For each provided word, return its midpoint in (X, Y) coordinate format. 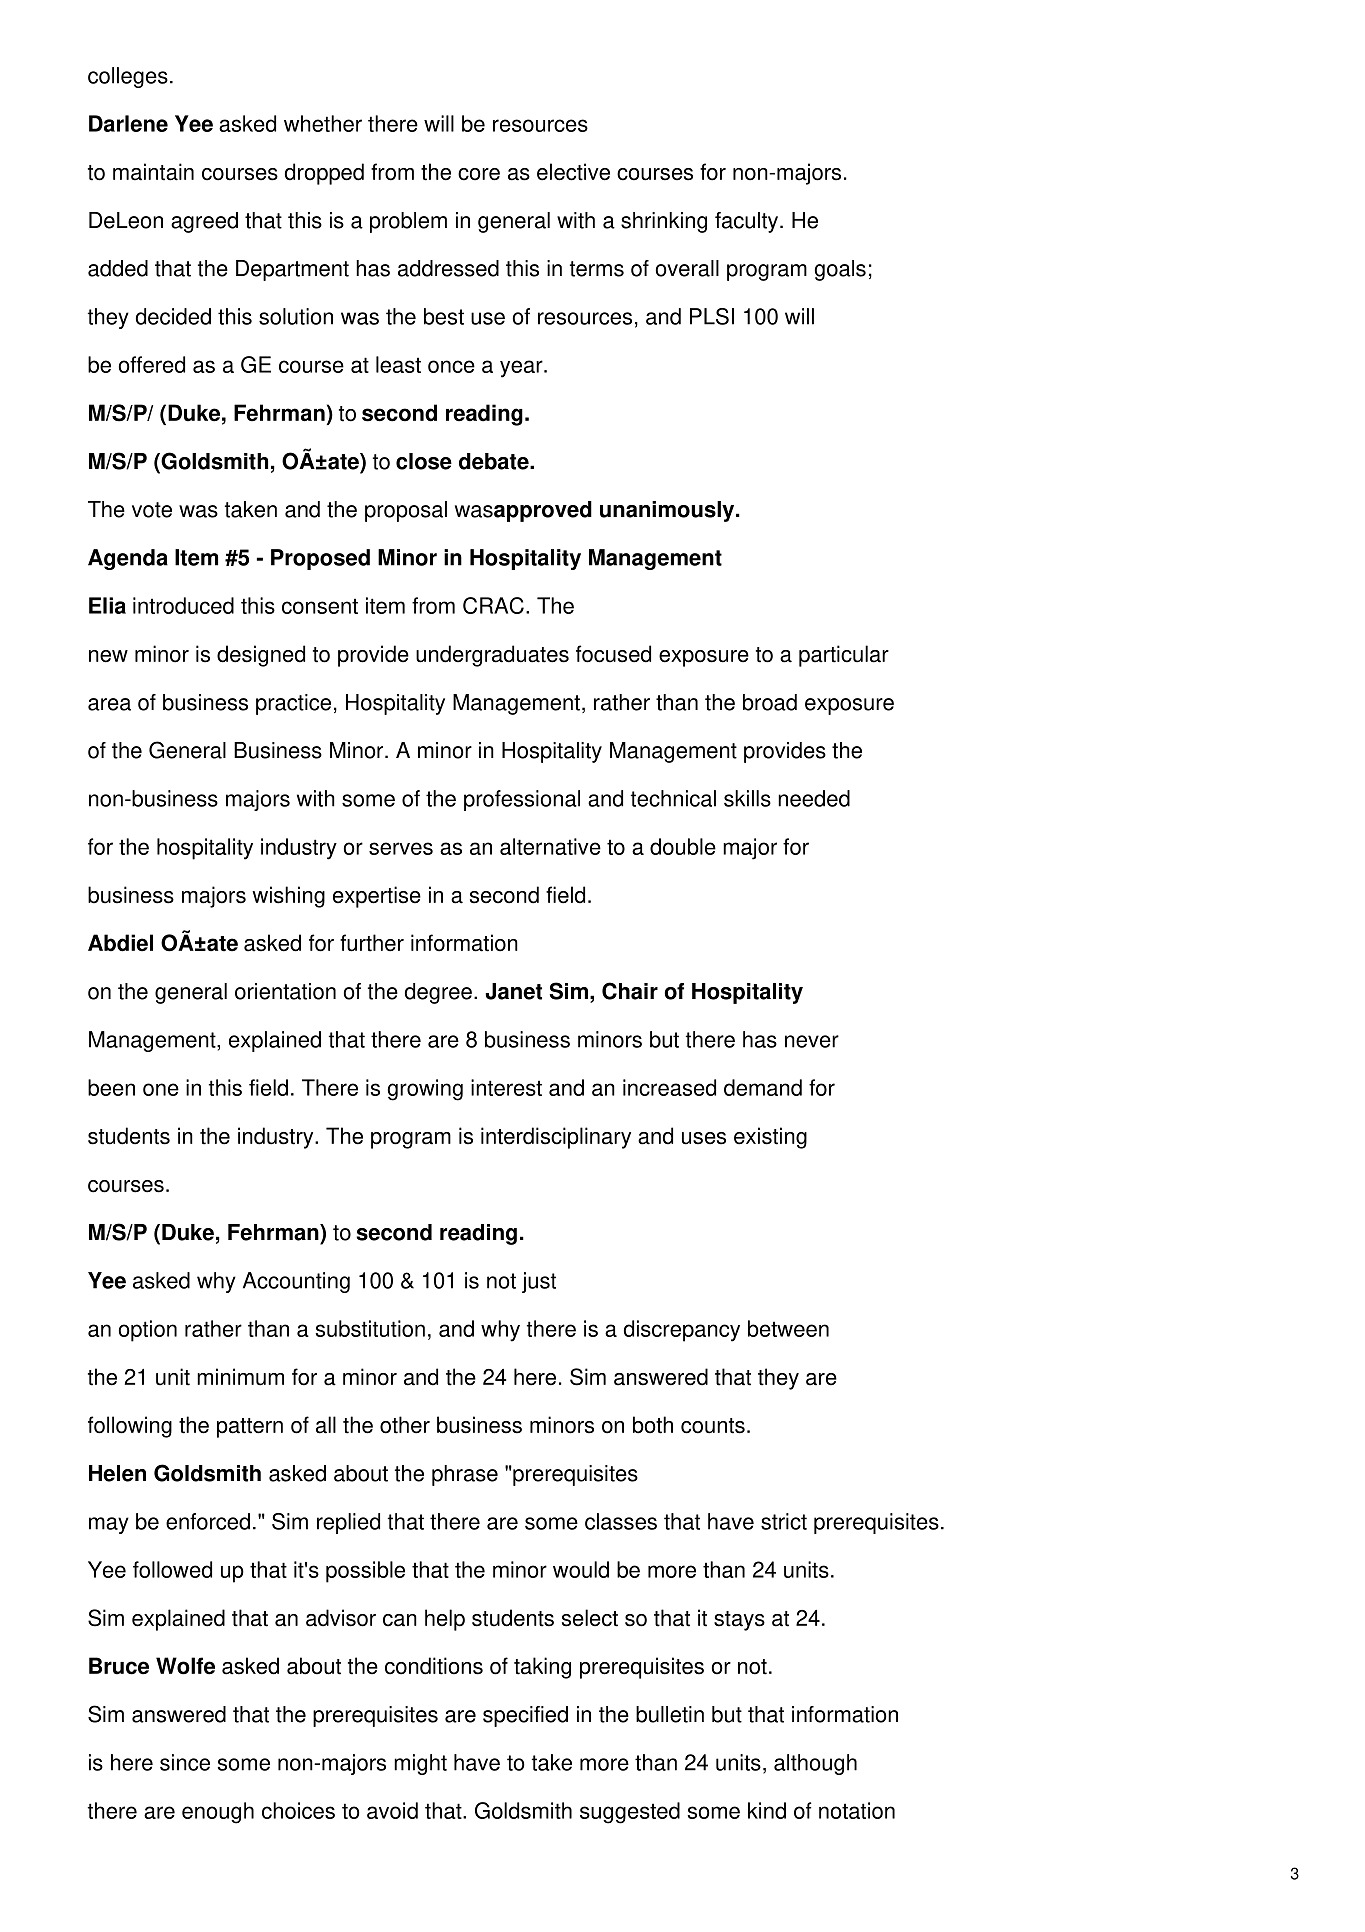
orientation (285, 991)
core (479, 174)
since (185, 1762)
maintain (153, 172)
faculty (748, 222)
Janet (513, 991)
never (812, 1041)
